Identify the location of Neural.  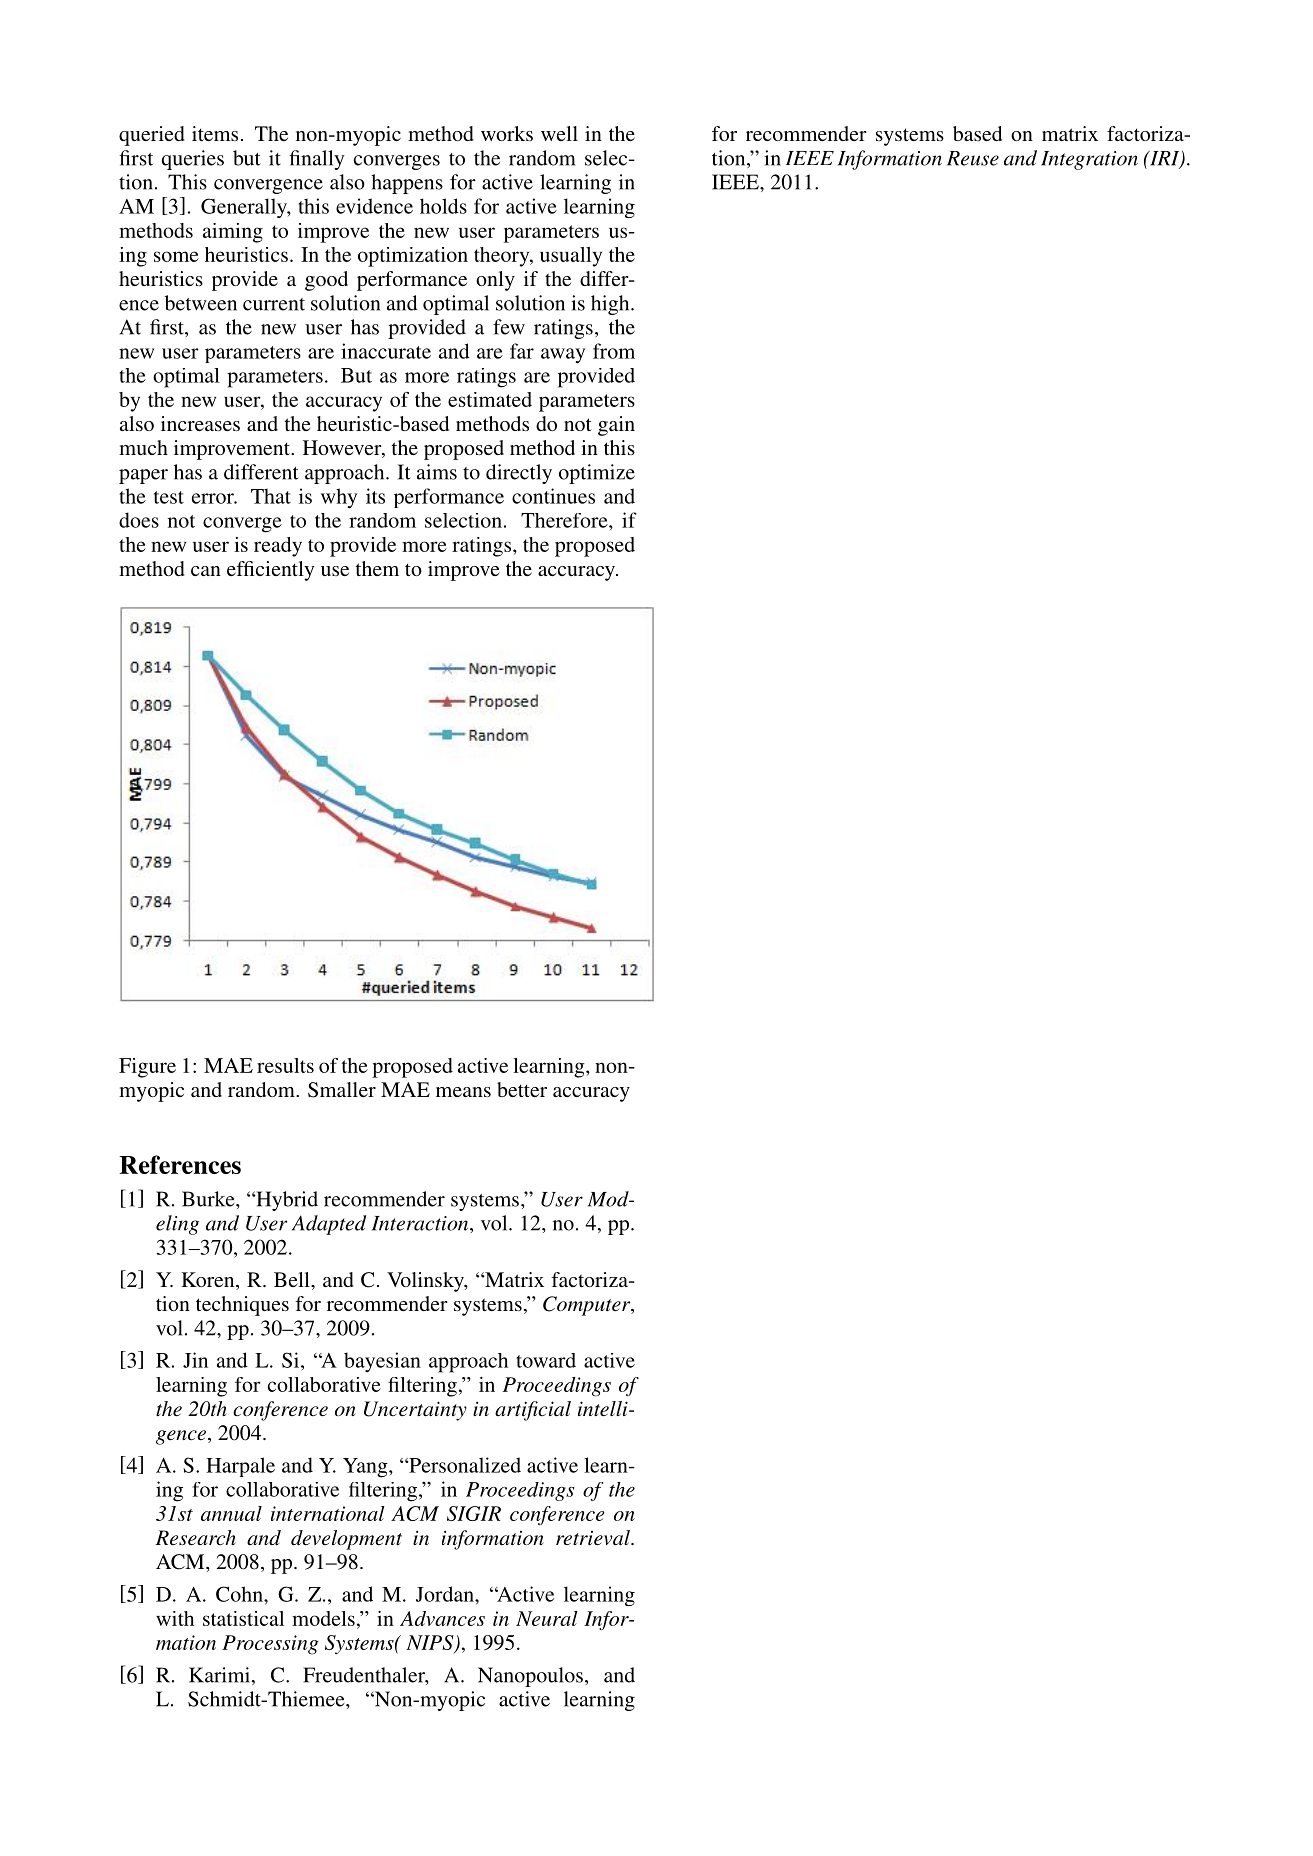
(547, 1618).
